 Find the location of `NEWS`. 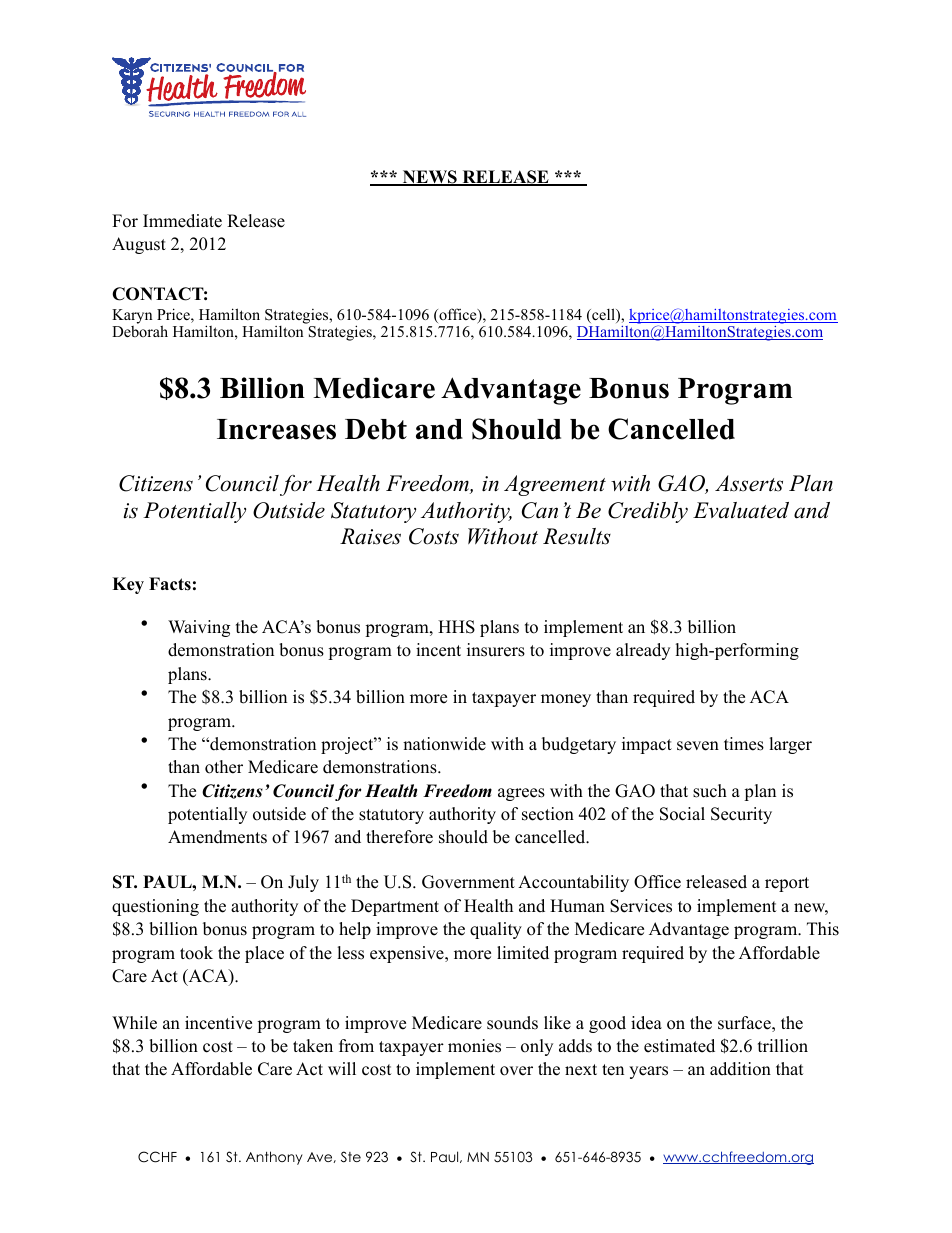

NEWS is located at coordinates (429, 178).
